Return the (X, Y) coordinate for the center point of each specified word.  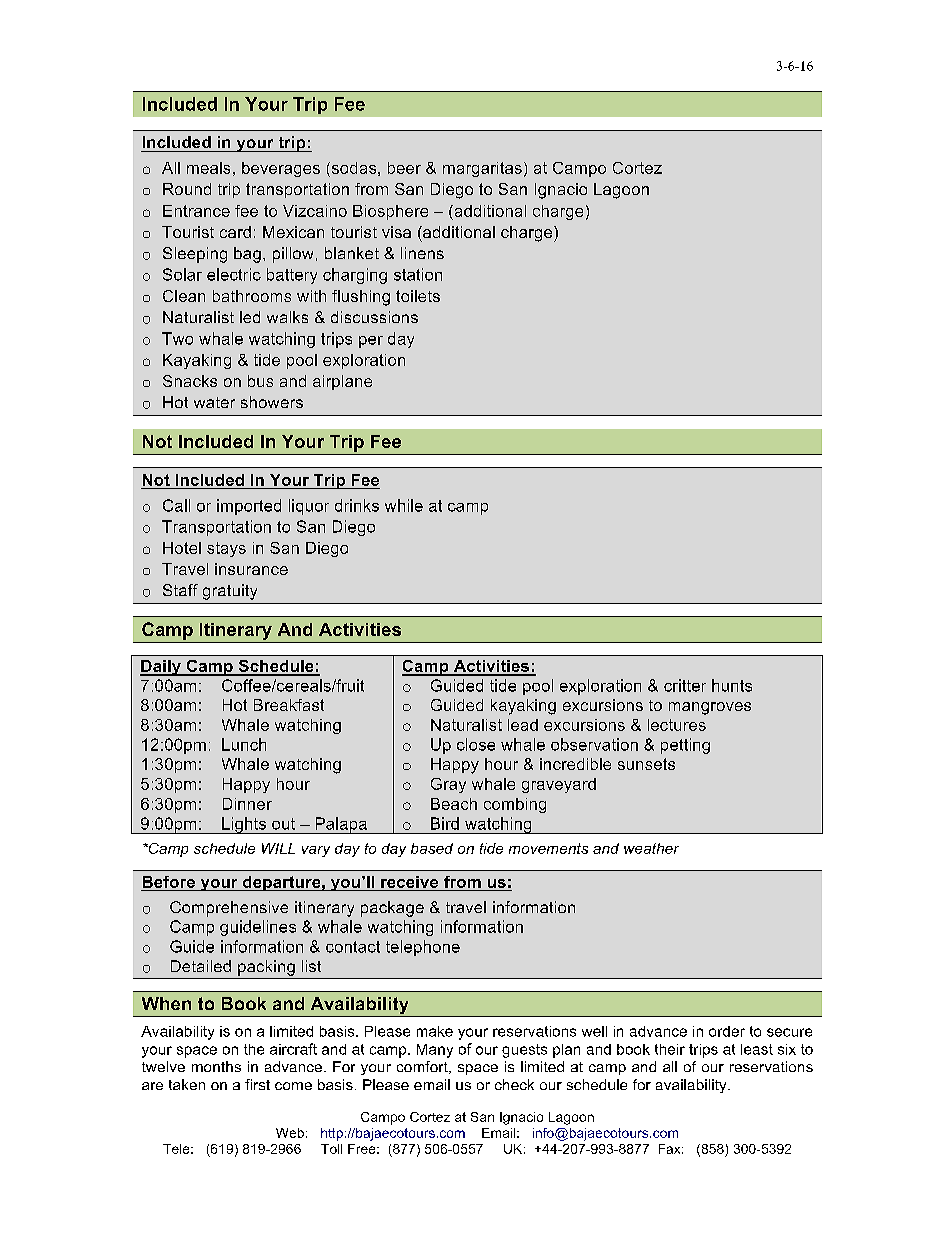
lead (523, 725)
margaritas (482, 169)
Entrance (196, 211)
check (514, 1084)
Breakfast (289, 705)
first (257, 1084)
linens (422, 253)
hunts (732, 685)
